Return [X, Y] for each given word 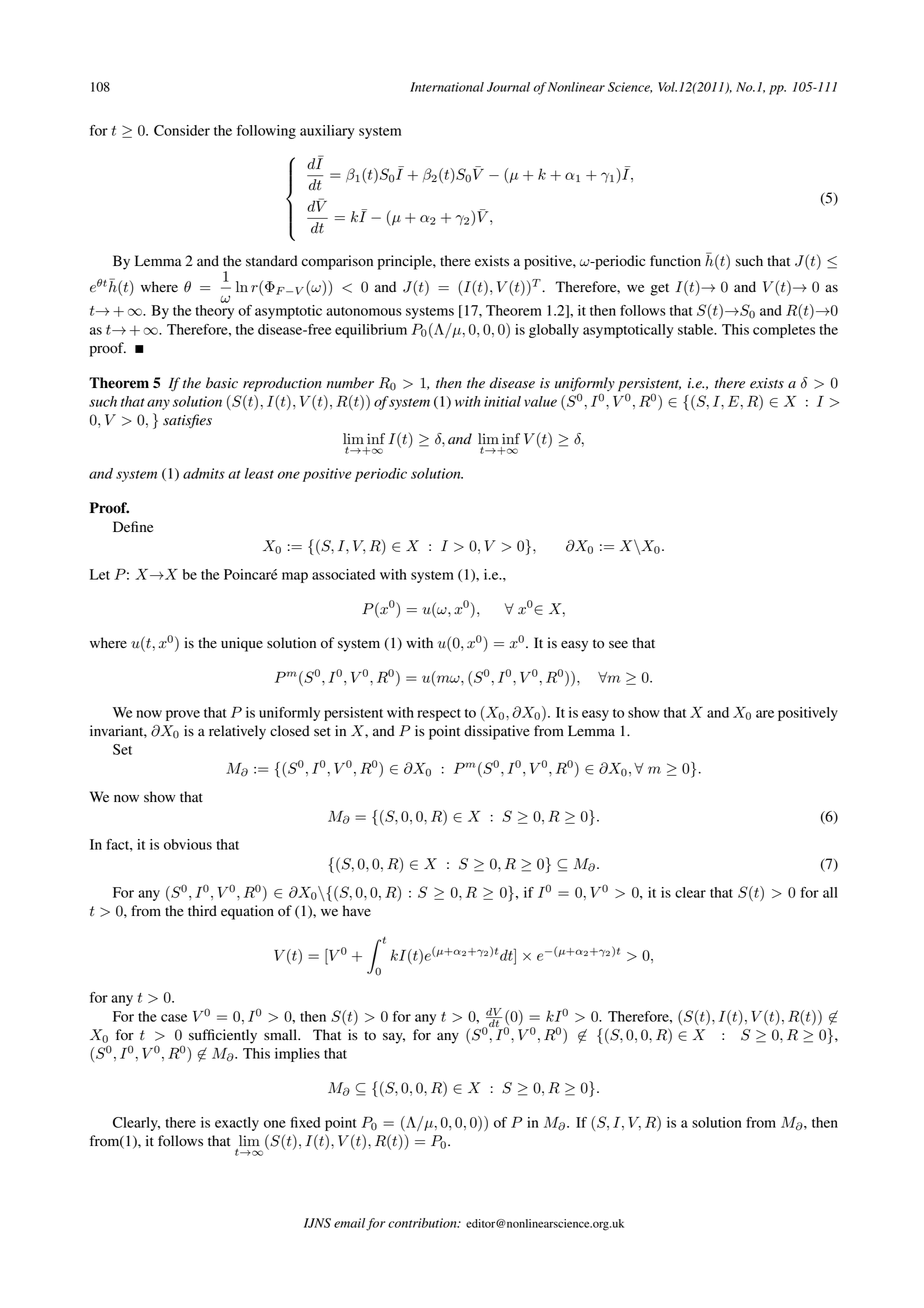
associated [343, 574]
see [618, 645]
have [357, 911]
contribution [423, 1223]
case [174, 1018]
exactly [237, 1124]
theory [214, 312]
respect [439, 715]
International [447, 87]
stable [697, 329]
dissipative [497, 732]
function [675, 261]
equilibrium [371, 331]
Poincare [251, 574]
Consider [182, 130]
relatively [237, 732]
